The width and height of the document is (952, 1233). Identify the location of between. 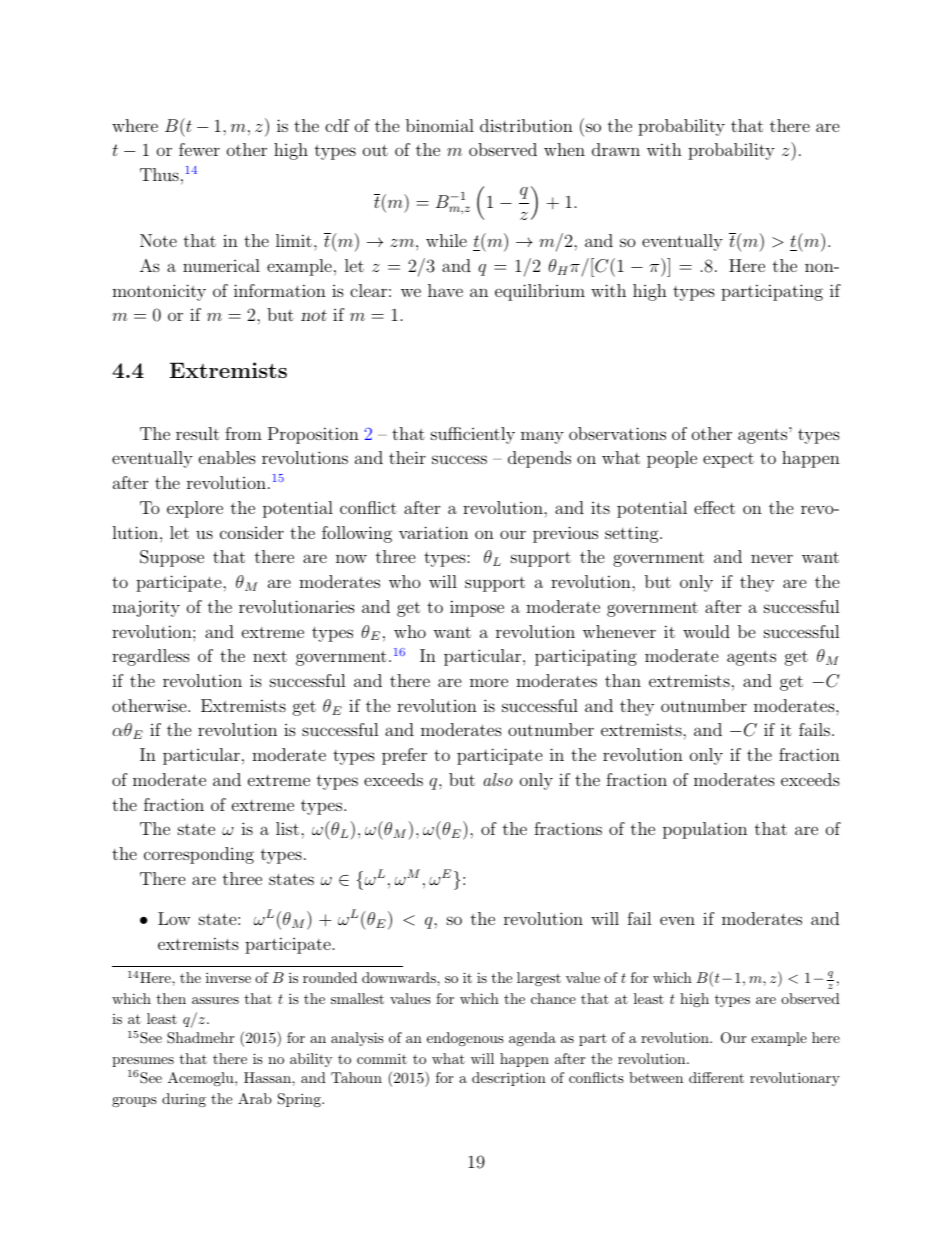
(656, 1077).
